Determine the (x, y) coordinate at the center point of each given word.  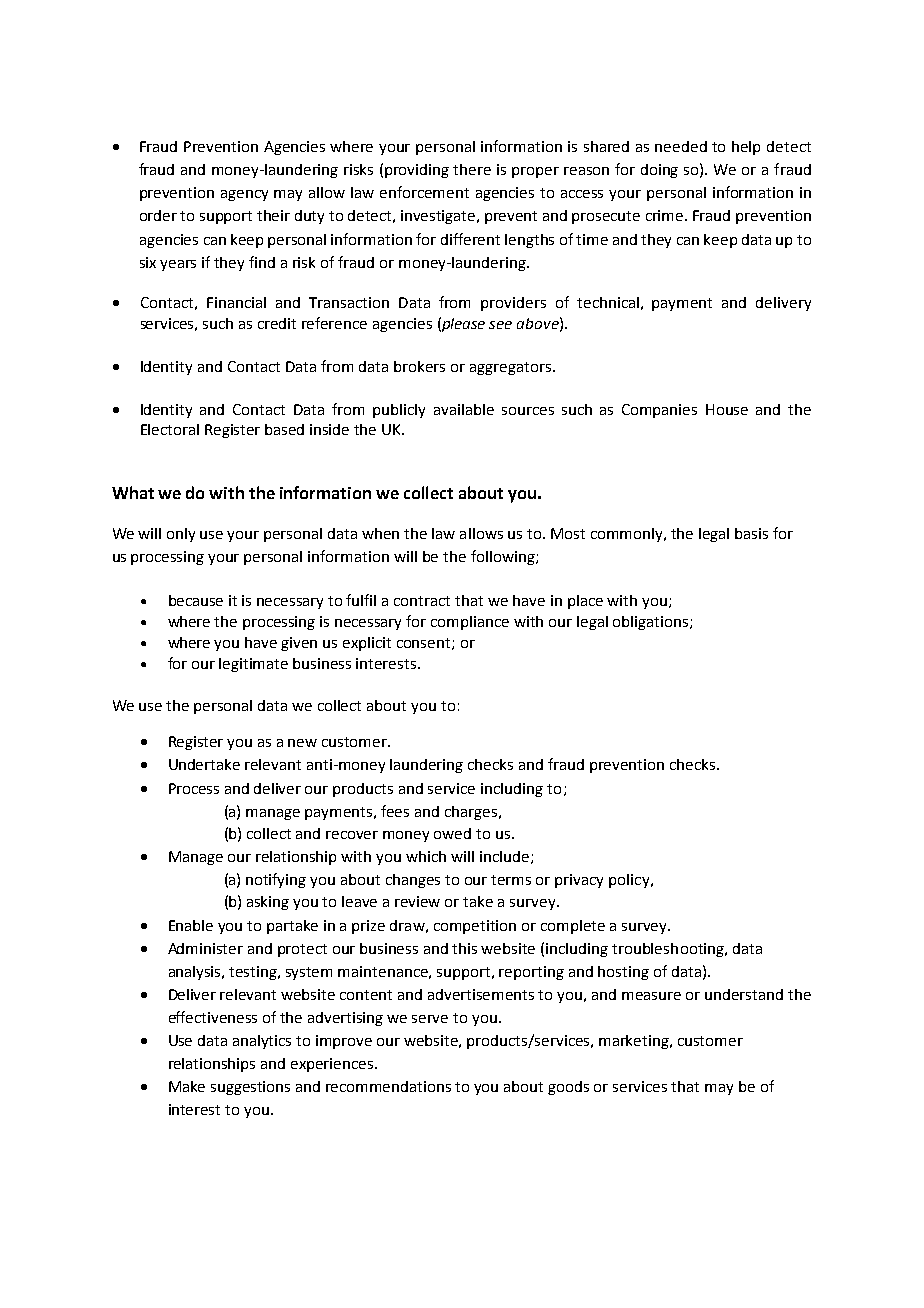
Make (187, 1086)
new (302, 743)
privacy (579, 881)
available (464, 409)
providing (417, 171)
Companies (659, 411)
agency (244, 195)
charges (472, 813)
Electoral (170, 429)
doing (659, 171)
